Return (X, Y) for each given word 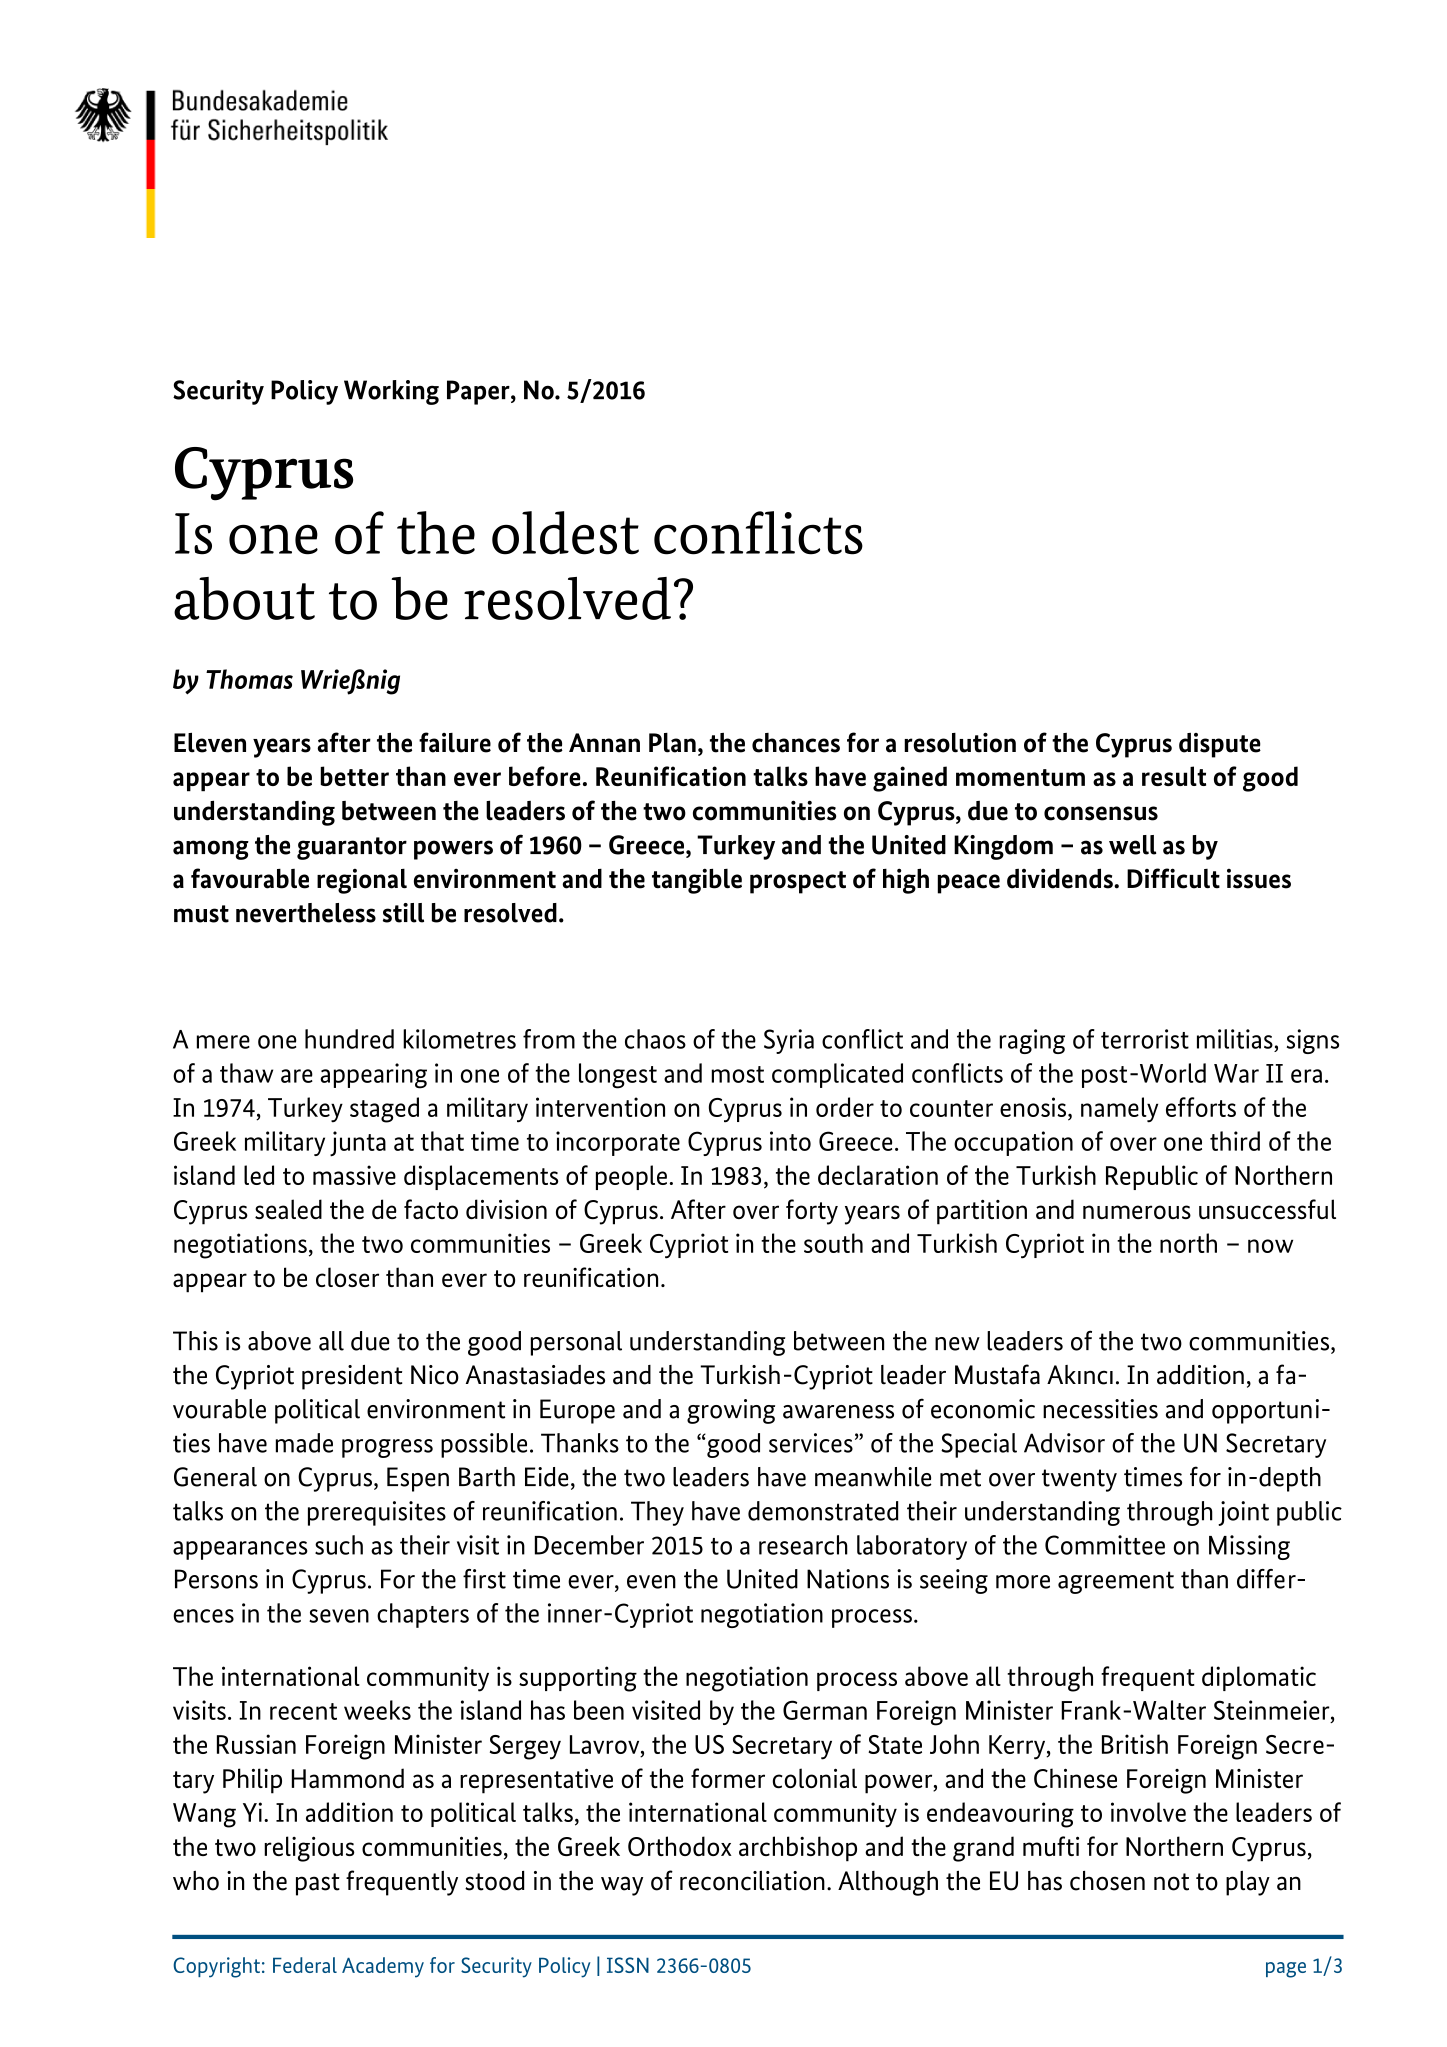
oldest (565, 533)
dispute (1220, 745)
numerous (1137, 1212)
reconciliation (752, 1881)
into (790, 1141)
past (318, 1884)
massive (354, 1175)
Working (391, 392)
